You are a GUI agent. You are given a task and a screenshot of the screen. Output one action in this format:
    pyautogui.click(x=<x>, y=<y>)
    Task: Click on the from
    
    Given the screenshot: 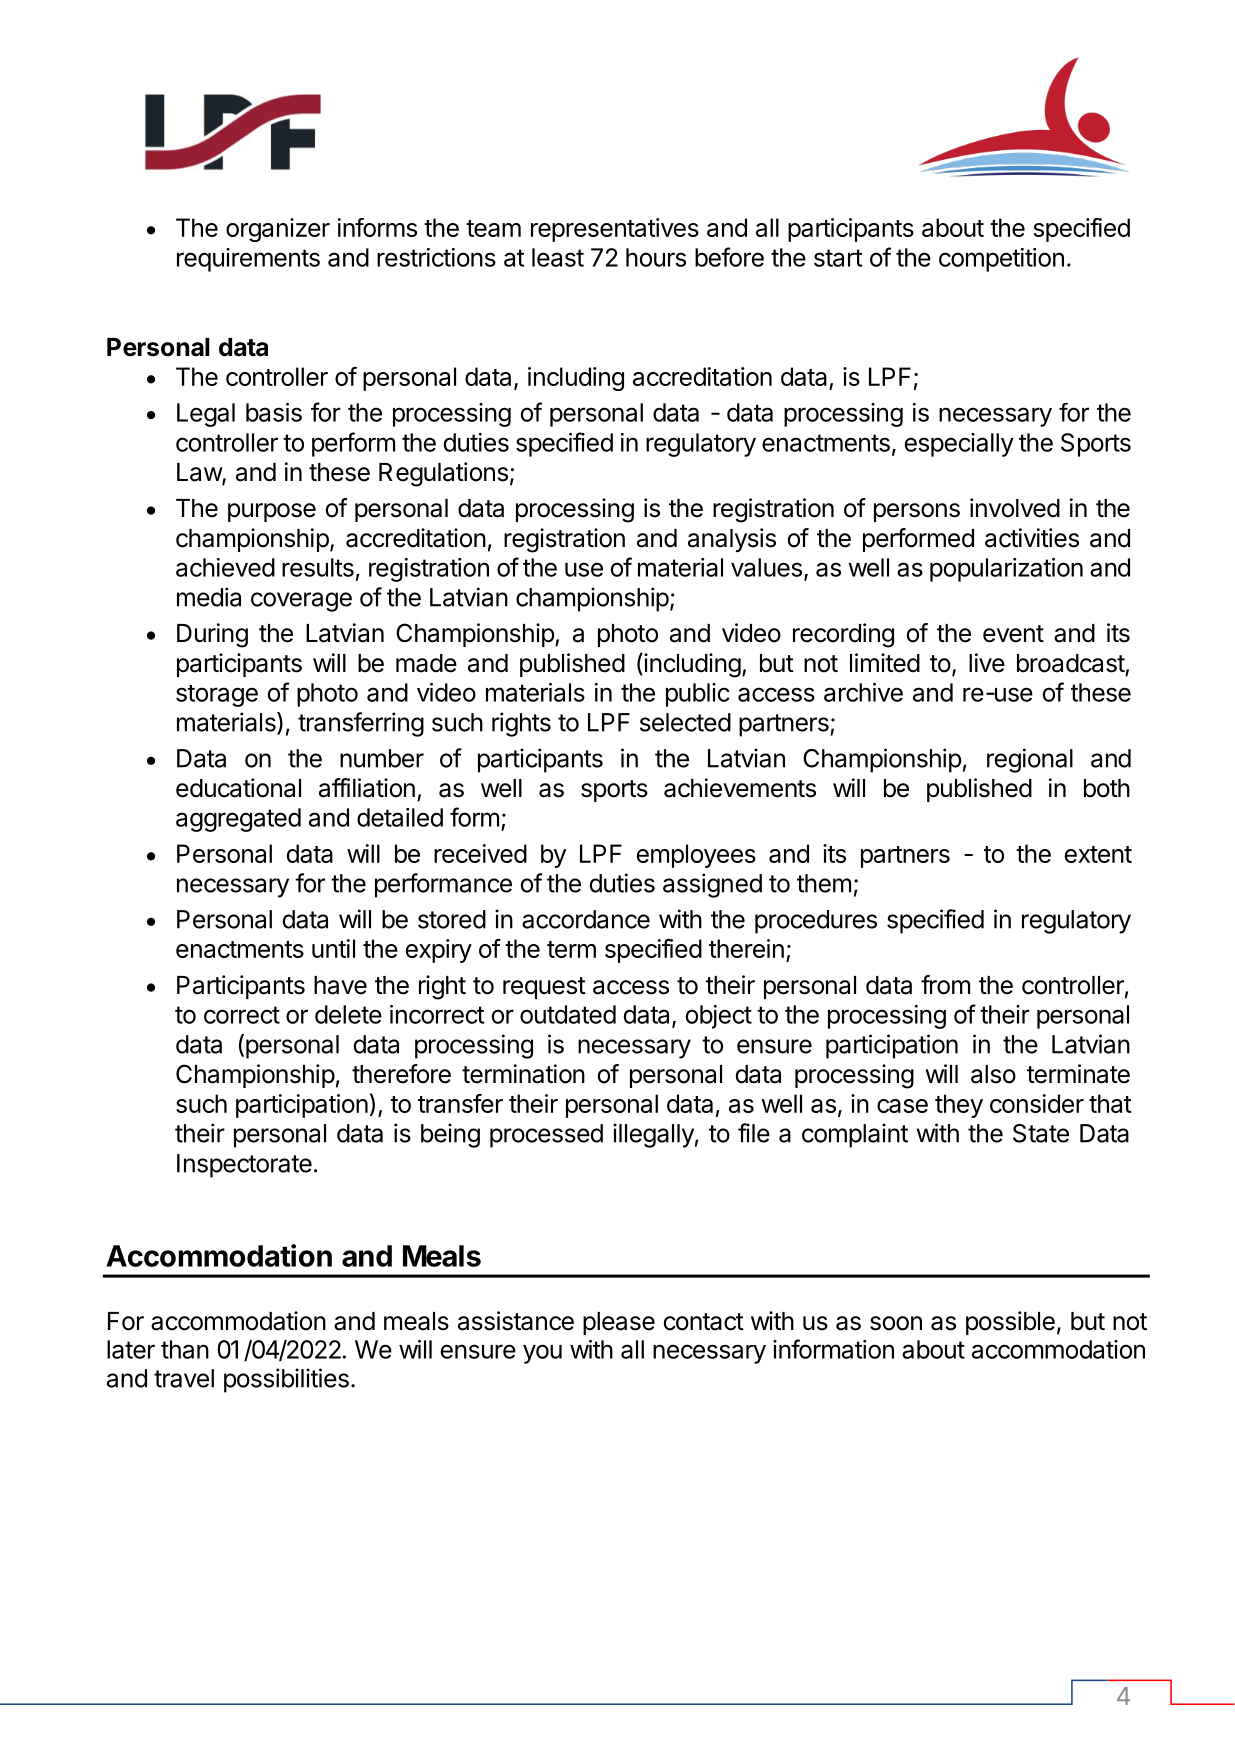 What is the action you would take?
    pyautogui.click(x=945, y=985)
